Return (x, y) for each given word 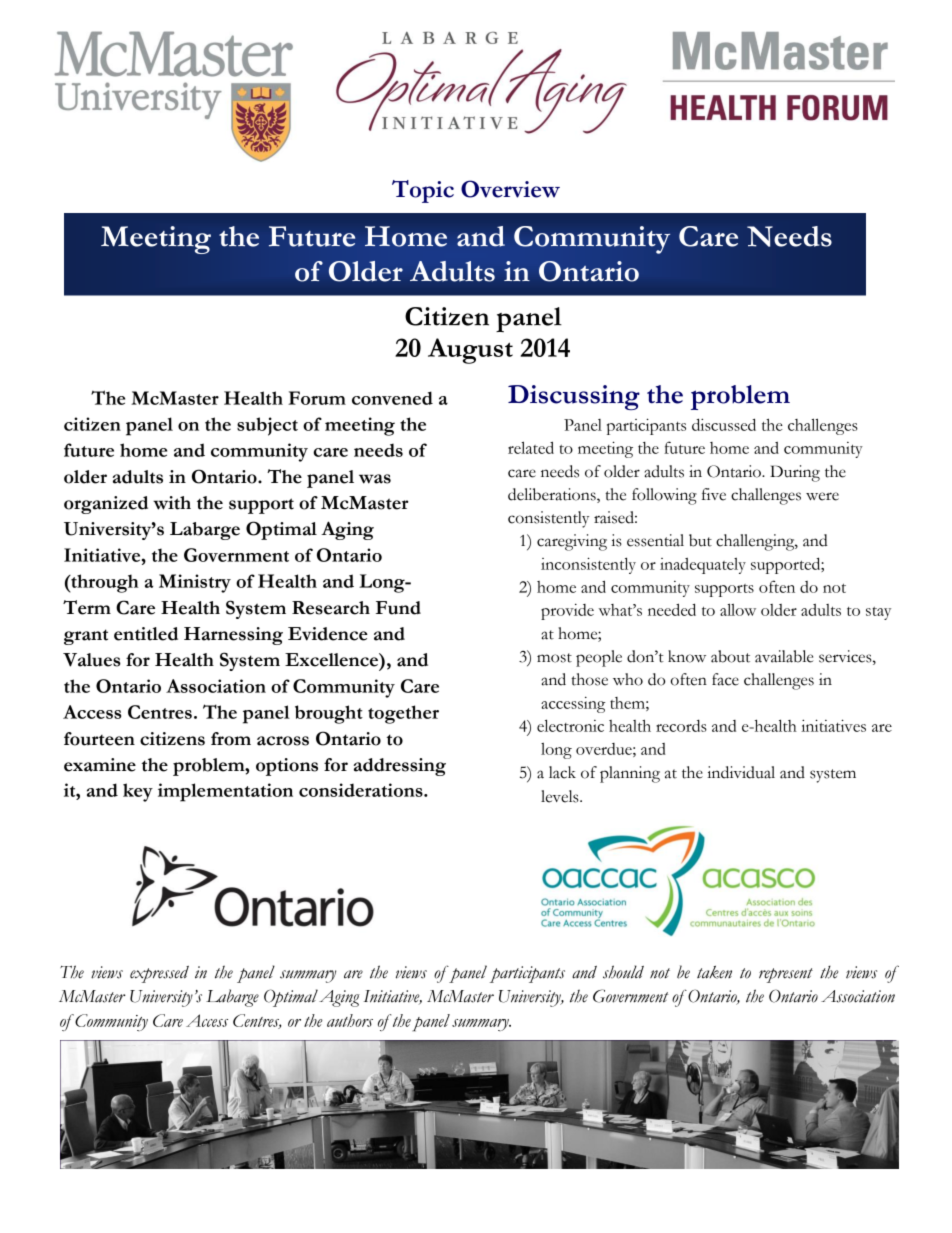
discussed (724, 424)
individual (741, 772)
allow (738, 609)
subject (267, 426)
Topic (423, 191)
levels (561, 796)
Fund (398, 608)
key (138, 792)
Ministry (195, 583)
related (531, 447)
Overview (510, 189)
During (795, 473)
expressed (159, 974)
